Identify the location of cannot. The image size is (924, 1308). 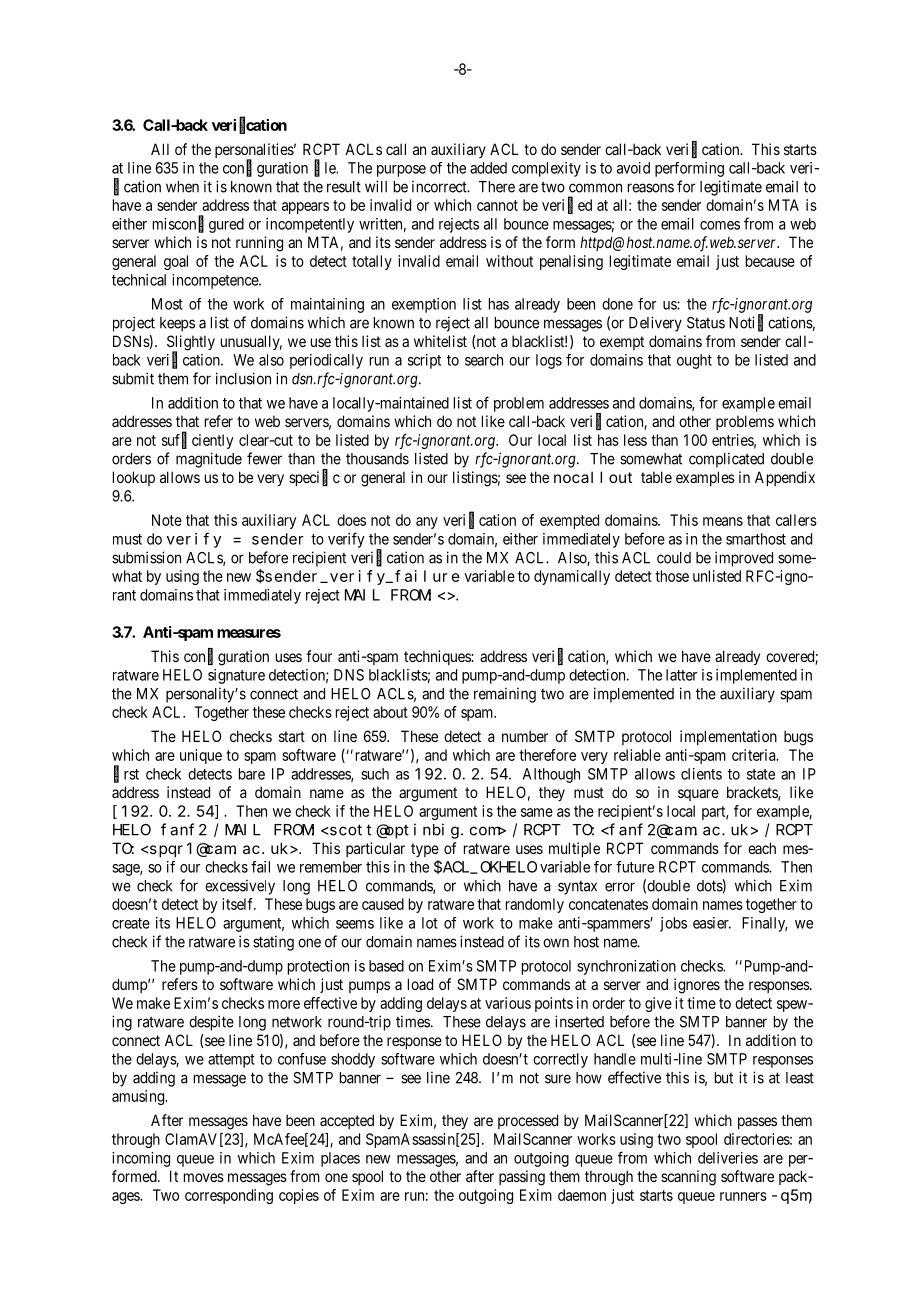
(497, 205).
